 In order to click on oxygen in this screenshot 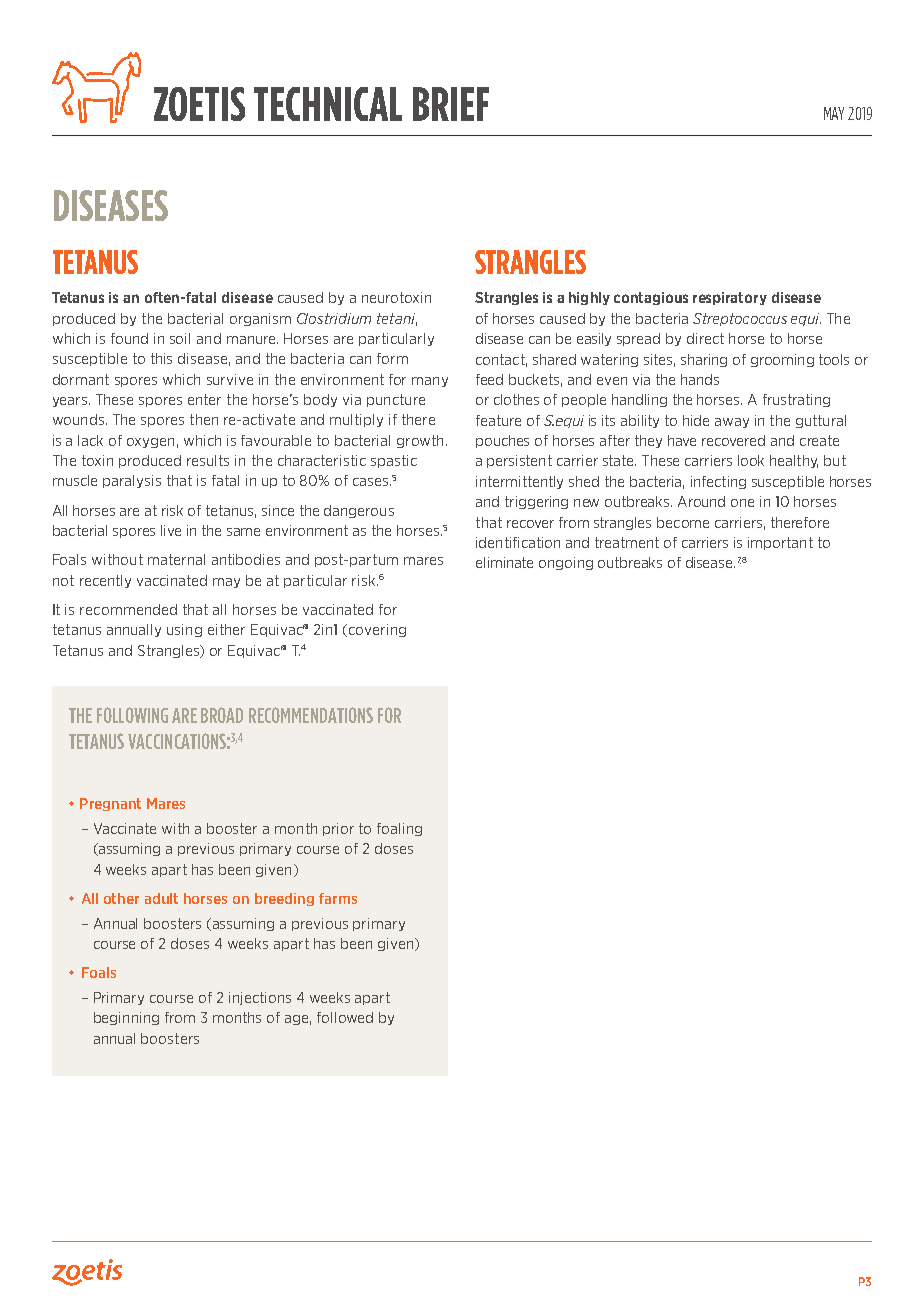, I will do `click(150, 443)`.
